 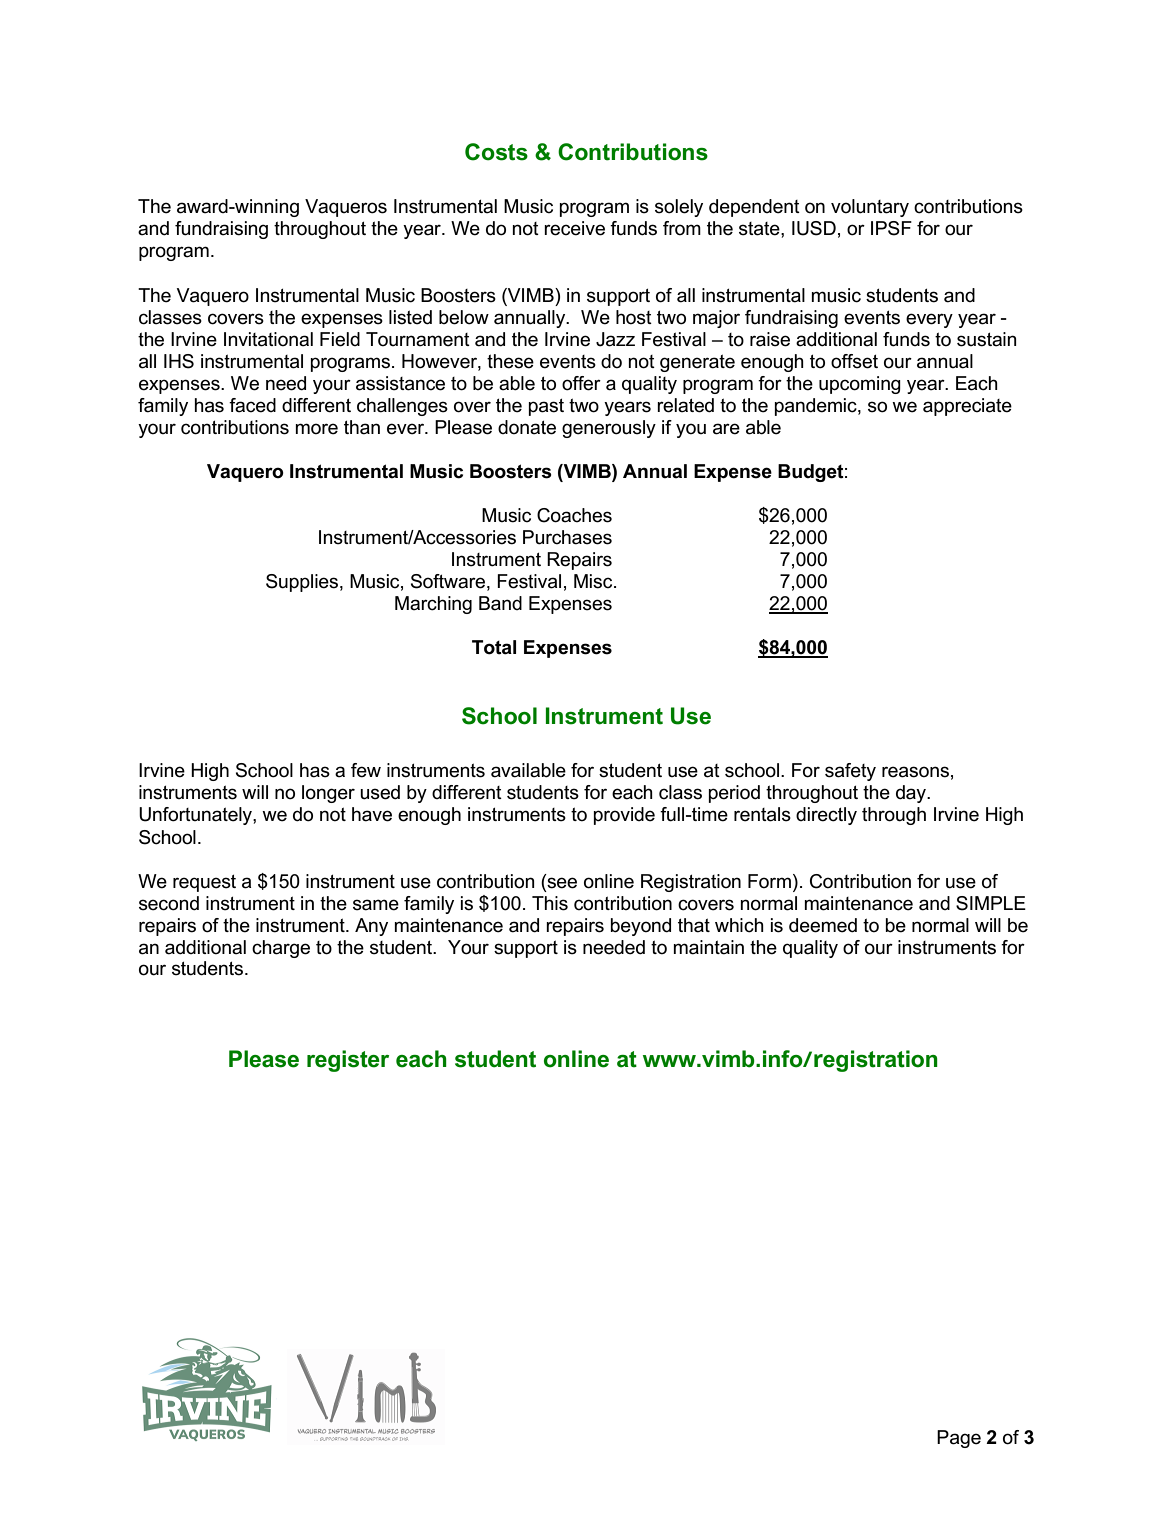 What do you see at coordinates (967, 407) in the screenshot?
I see `appreciate` at bounding box center [967, 407].
